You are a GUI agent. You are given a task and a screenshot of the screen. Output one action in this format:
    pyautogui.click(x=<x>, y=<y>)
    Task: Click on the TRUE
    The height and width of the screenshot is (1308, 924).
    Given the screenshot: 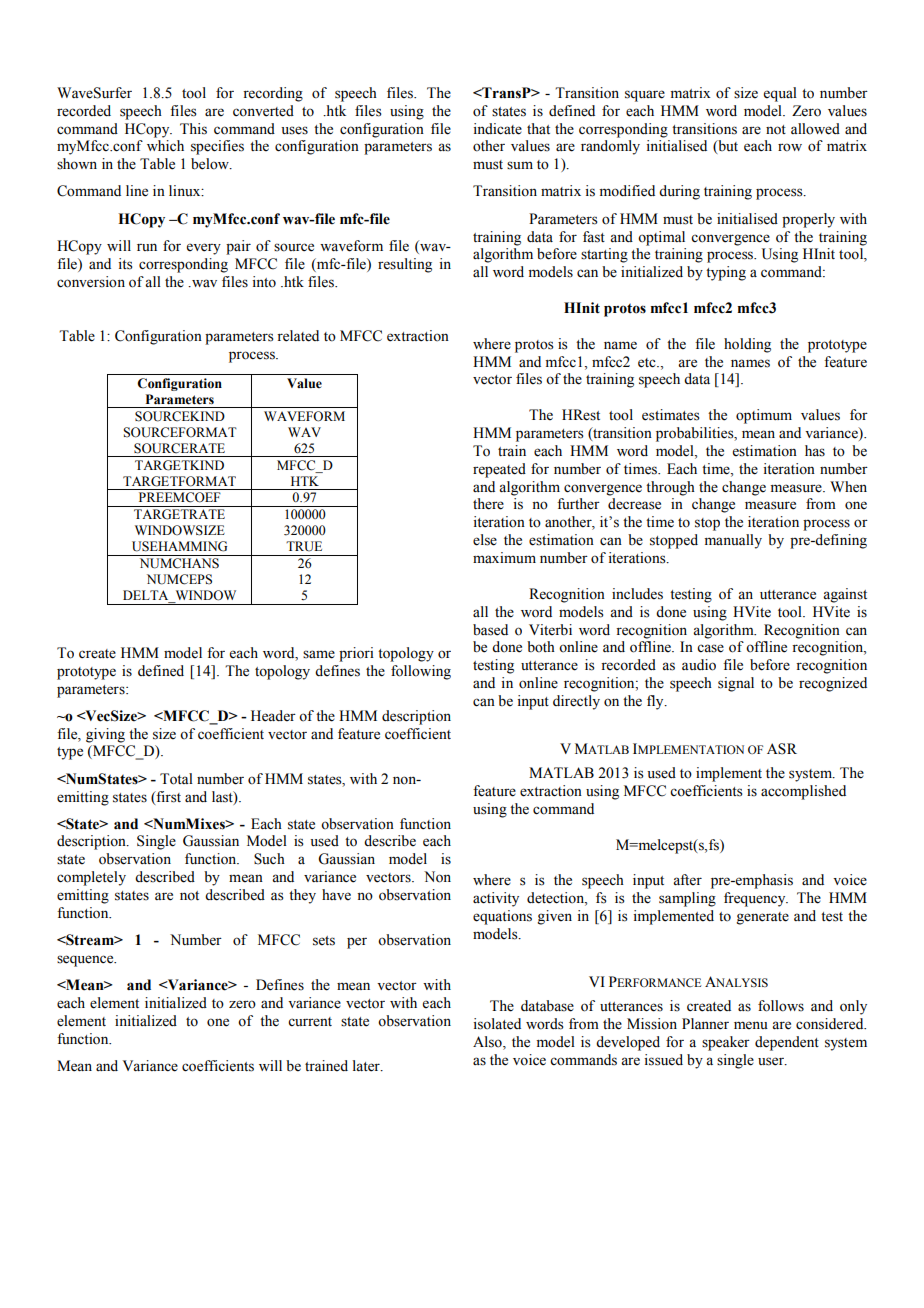 What is the action you would take?
    pyautogui.click(x=304, y=546)
